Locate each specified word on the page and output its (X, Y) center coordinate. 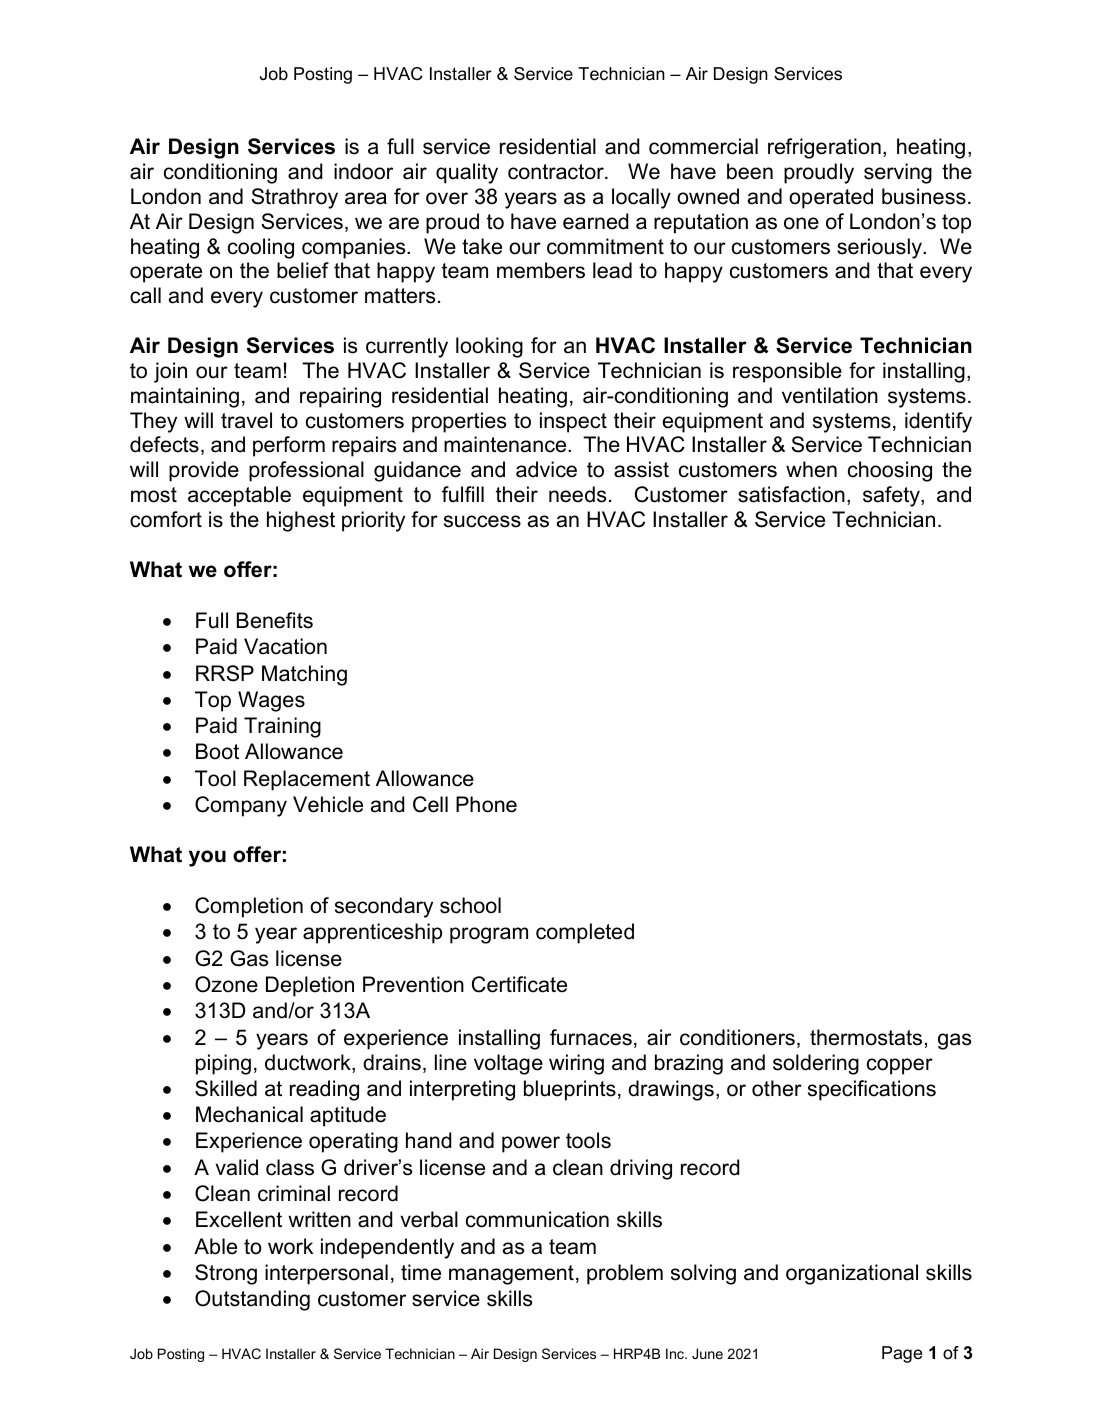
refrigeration (824, 148)
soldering (816, 1064)
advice (546, 469)
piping (223, 1064)
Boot (217, 751)
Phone (486, 804)
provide (204, 471)
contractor (557, 172)
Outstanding (252, 1300)
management (511, 1275)
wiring (576, 1064)
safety (892, 496)
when (811, 469)
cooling (261, 248)
